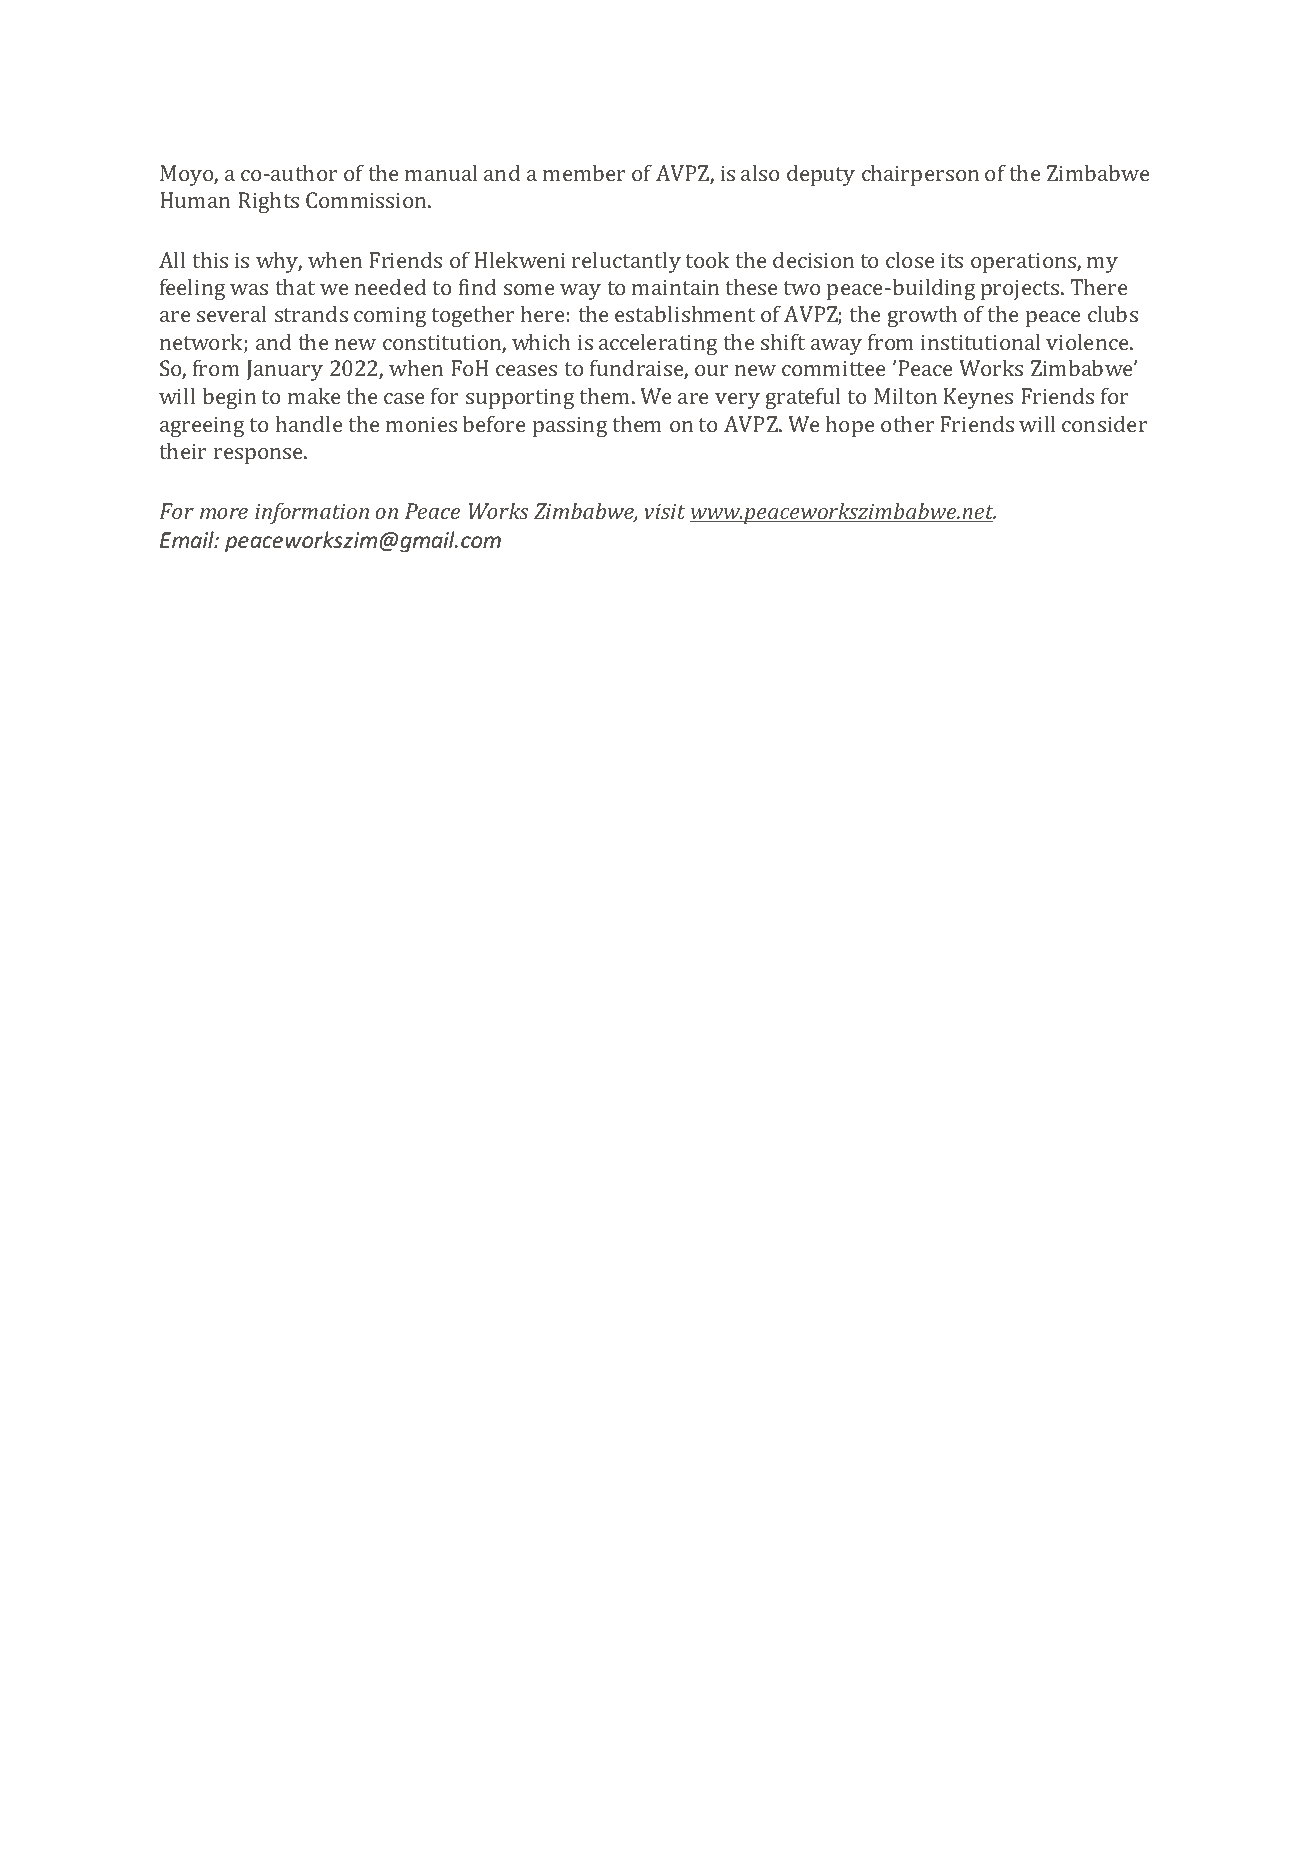 Image resolution: width=1316 pixels, height=1860 pixels. What do you see at coordinates (312, 513) in the document?
I see `information` at bounding box center [312, 513].
